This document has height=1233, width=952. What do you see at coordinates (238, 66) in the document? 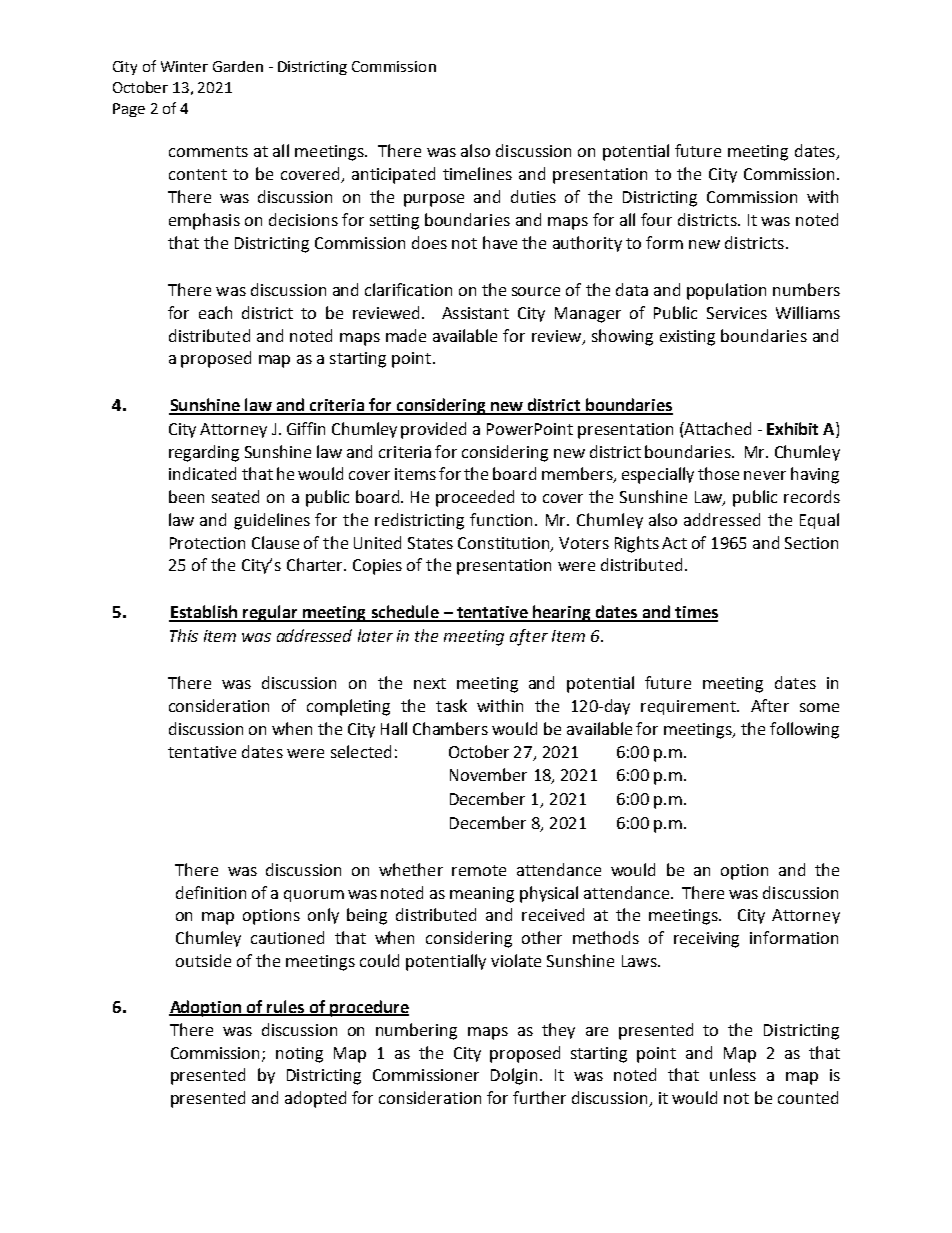
I see `Garden` at bounding box center [238, 66].
